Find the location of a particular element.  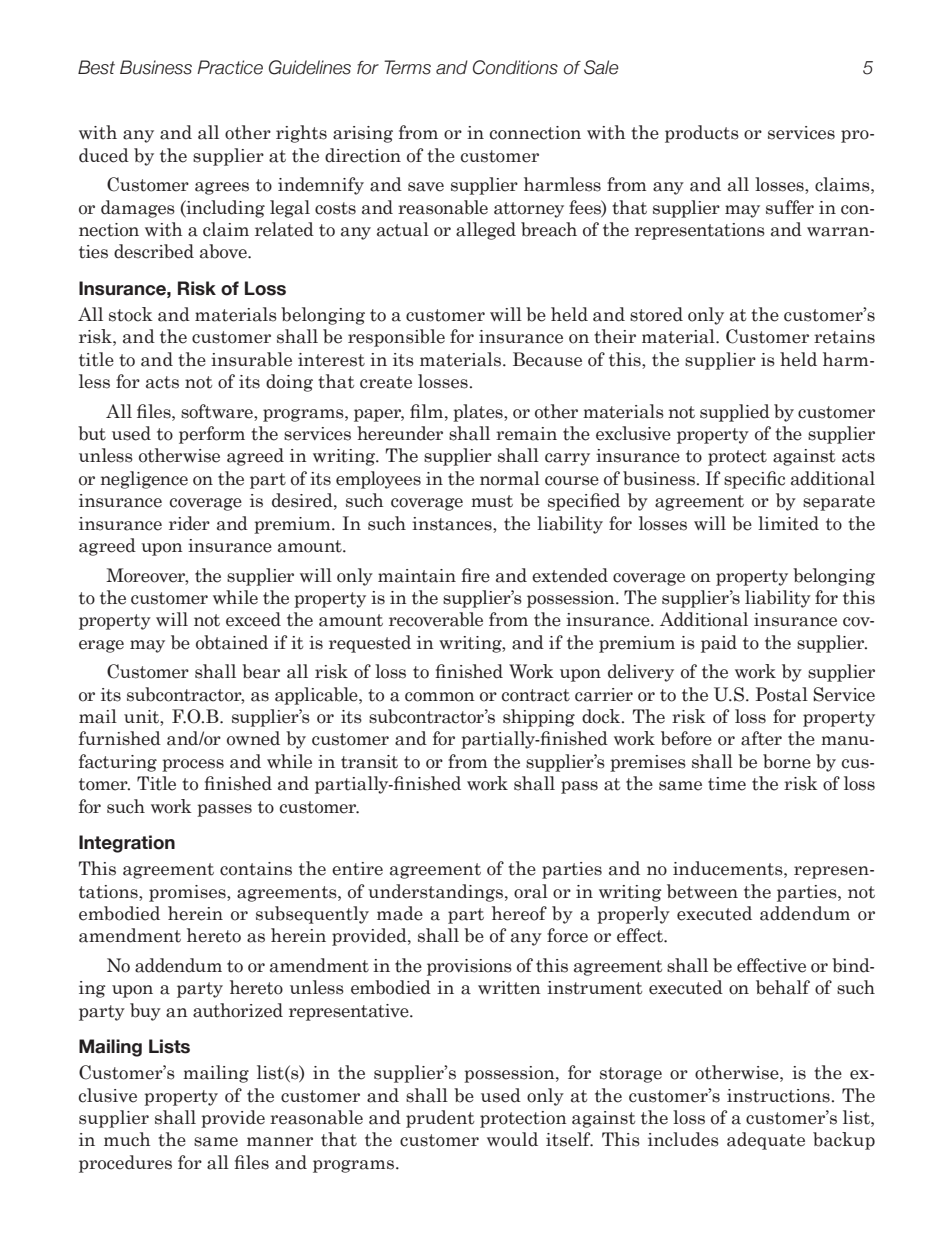

recoverable is located at coordinates (436, 619).
